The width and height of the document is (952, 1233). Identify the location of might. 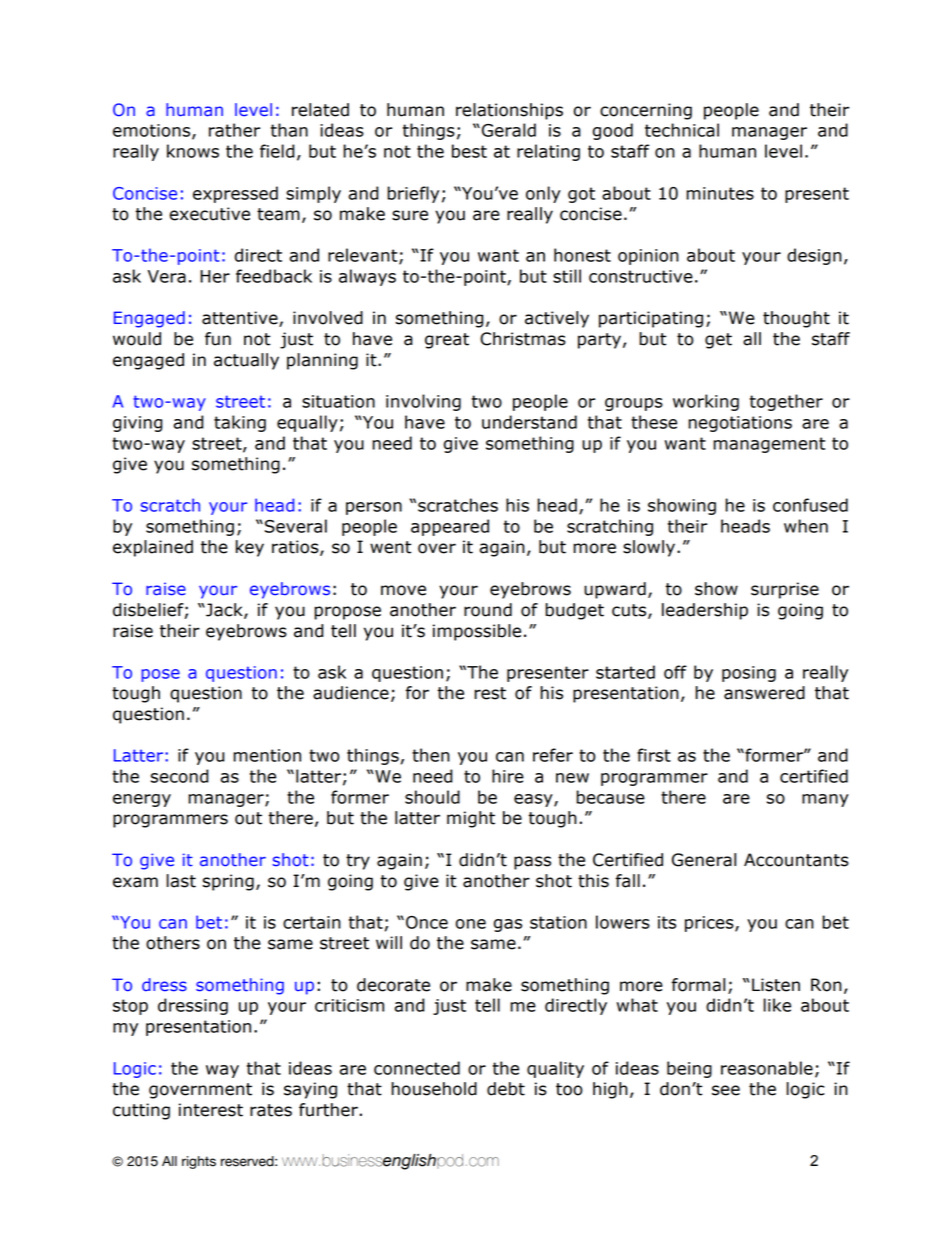
(471, 819).
